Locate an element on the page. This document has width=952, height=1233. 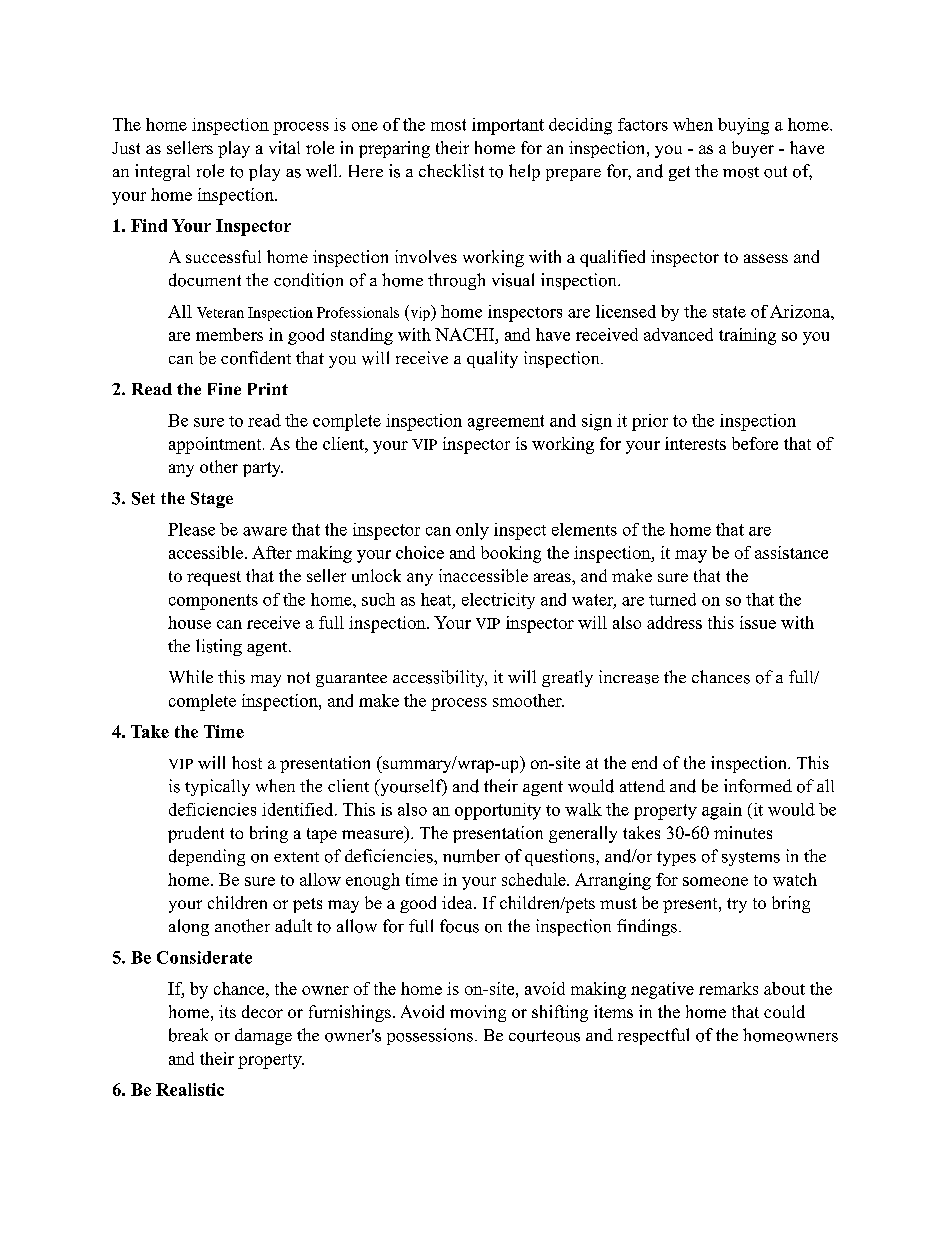
depending is located at coordinates (207, 857).
